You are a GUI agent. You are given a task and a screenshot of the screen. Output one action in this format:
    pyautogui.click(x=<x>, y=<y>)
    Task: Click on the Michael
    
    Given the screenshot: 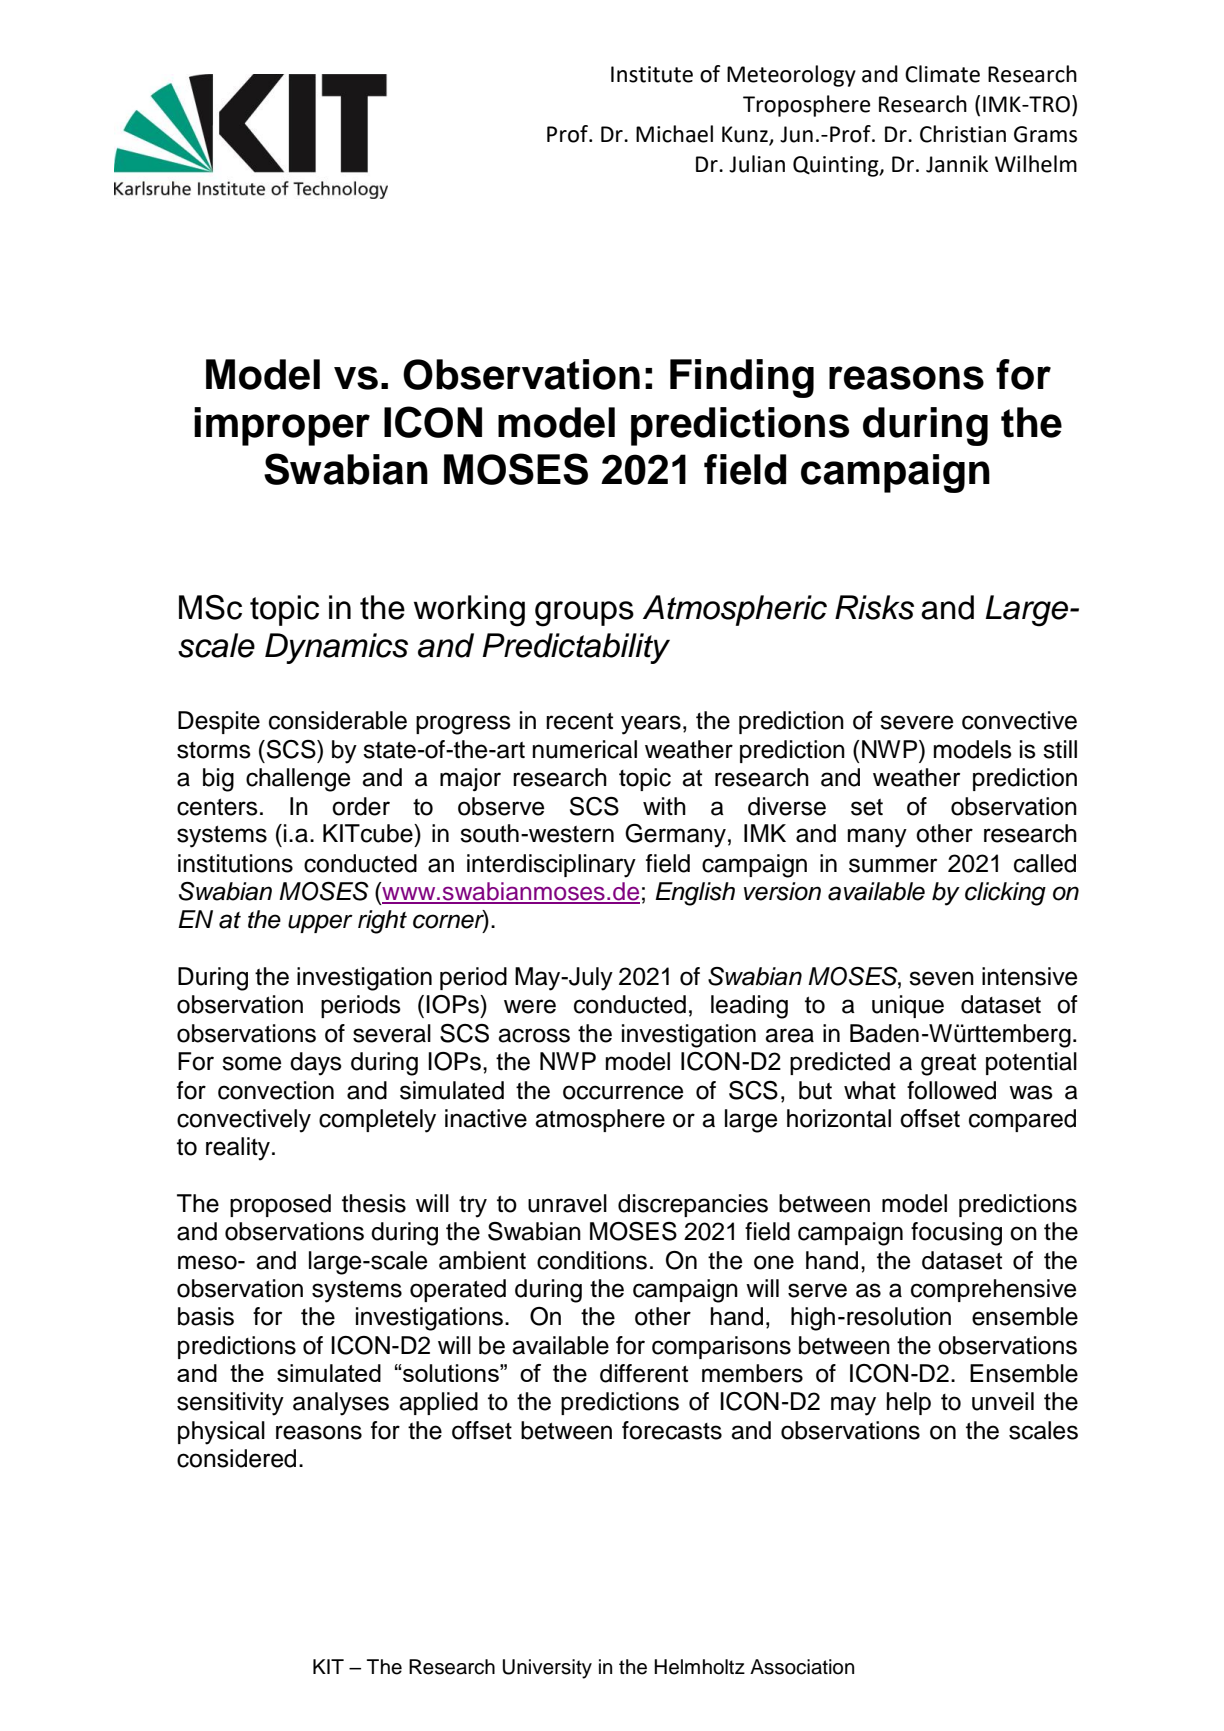 What is the action you would take?
    pyautogui.click(x=674, y=134)
